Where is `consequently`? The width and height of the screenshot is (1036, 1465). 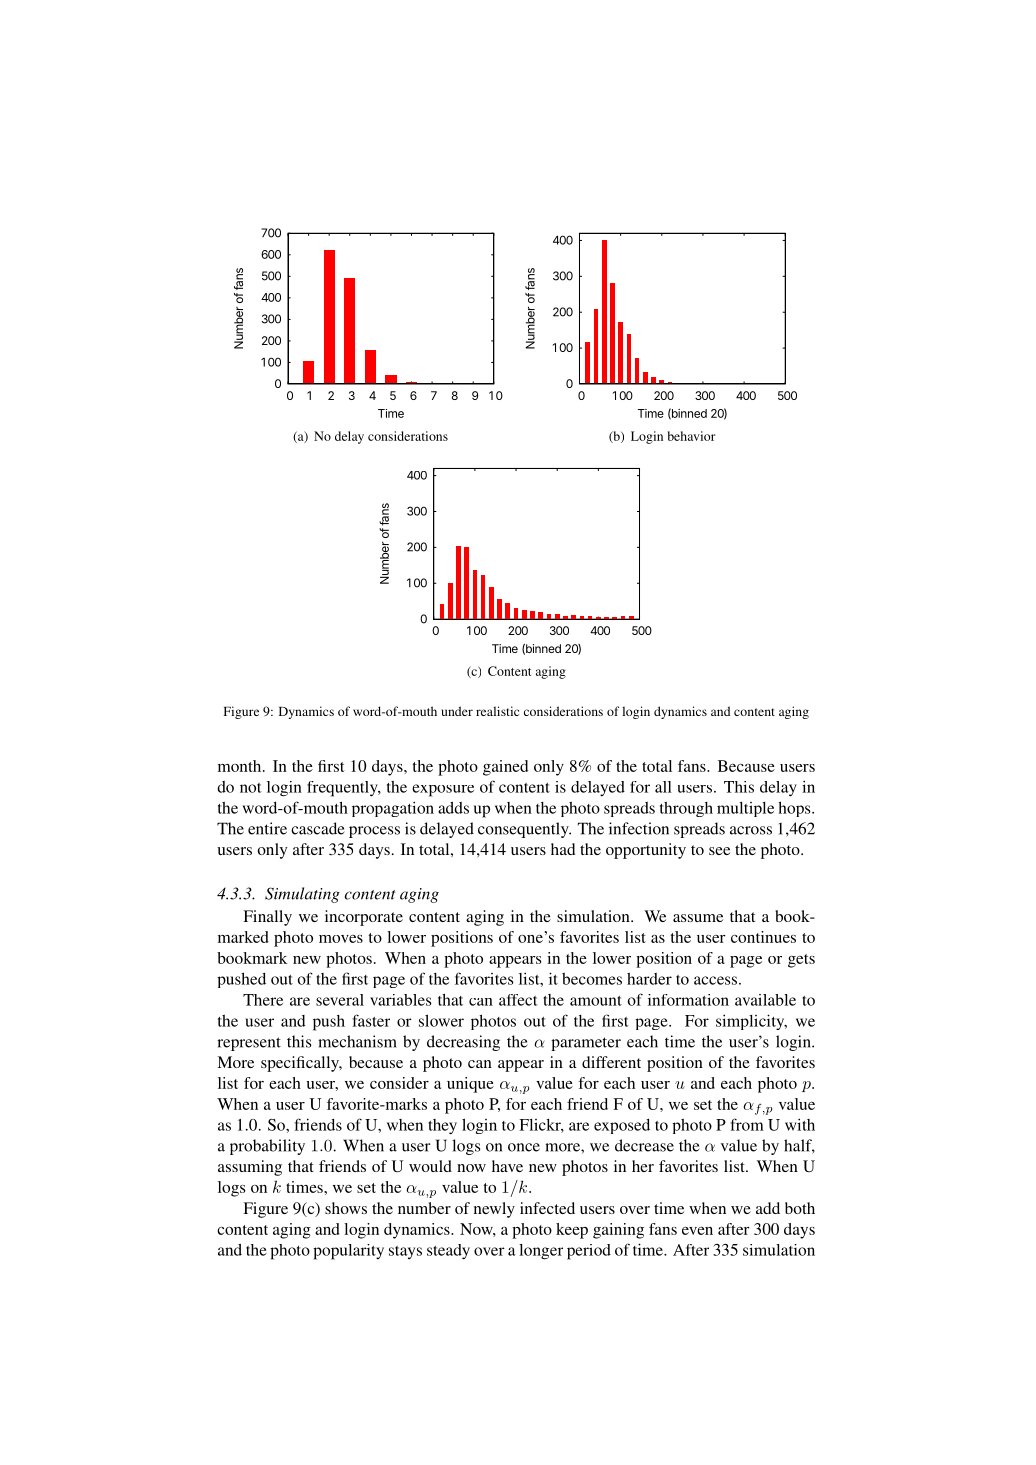 consequently is located at coordinates (524, 830).
